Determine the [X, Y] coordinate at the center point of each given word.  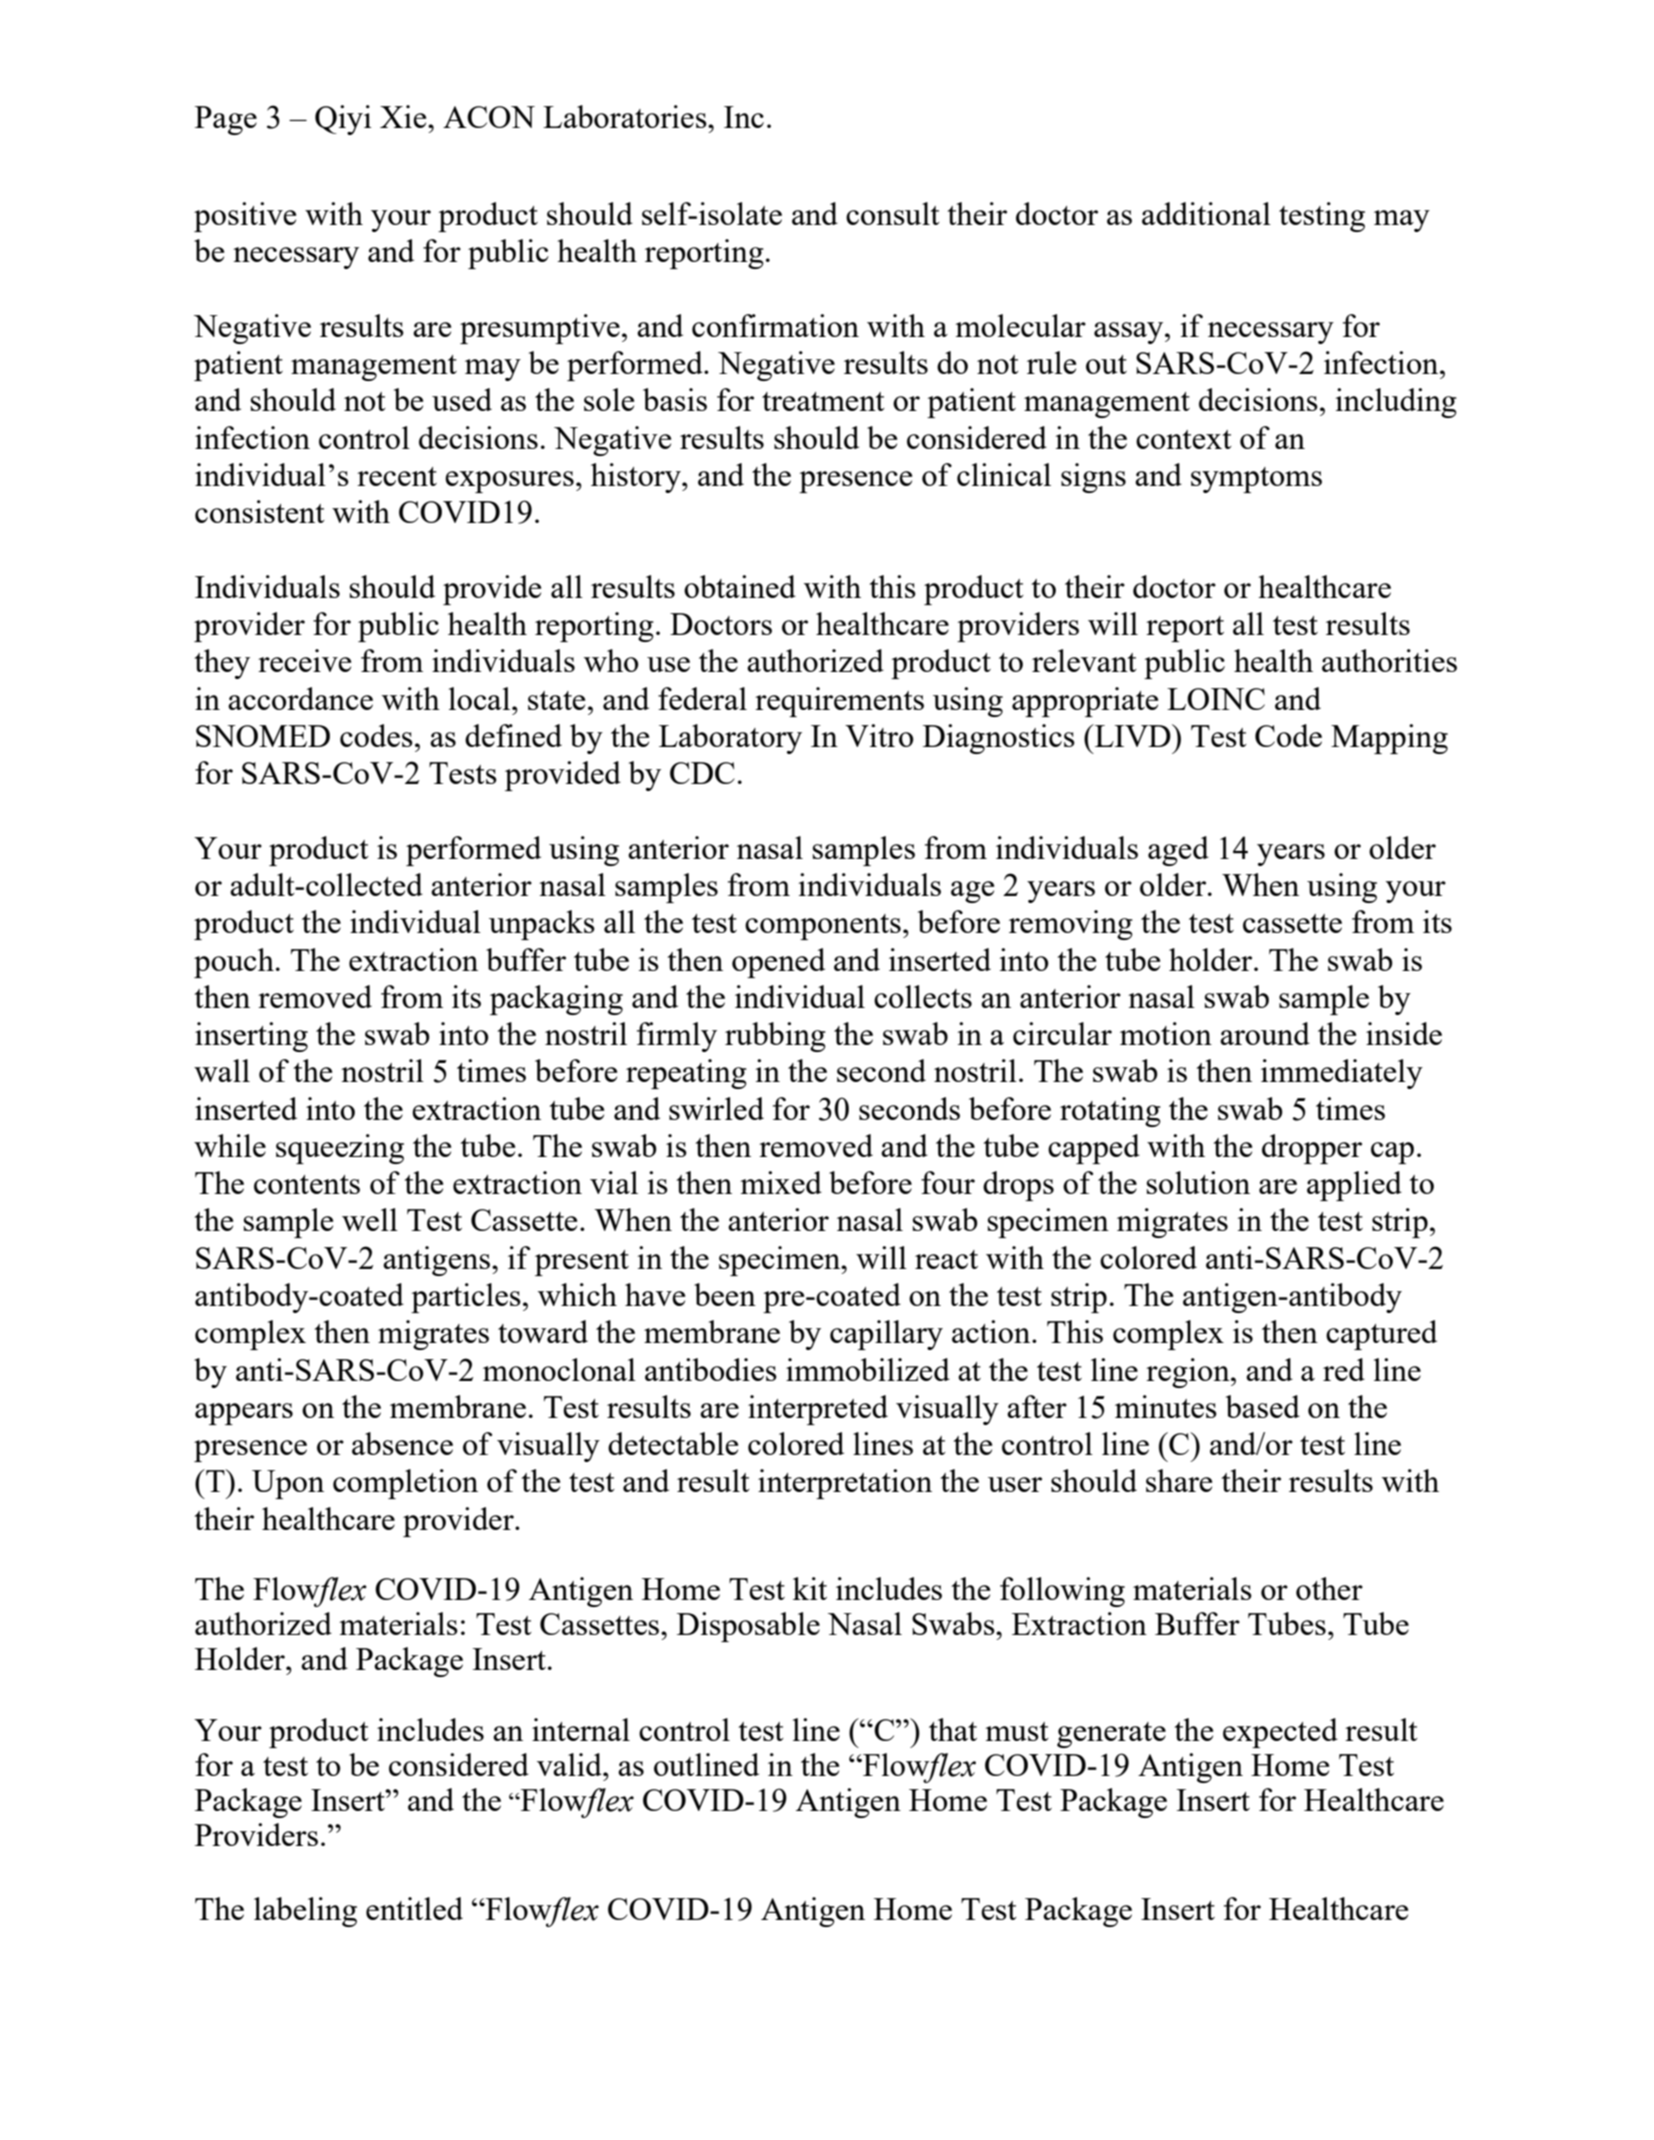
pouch [234, 963]
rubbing [775, 1037]
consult [893, 213]
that [953, 1729]
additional [1206, 213]
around [1265, 1033]
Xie [404, 116]
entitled [414, 1908]
